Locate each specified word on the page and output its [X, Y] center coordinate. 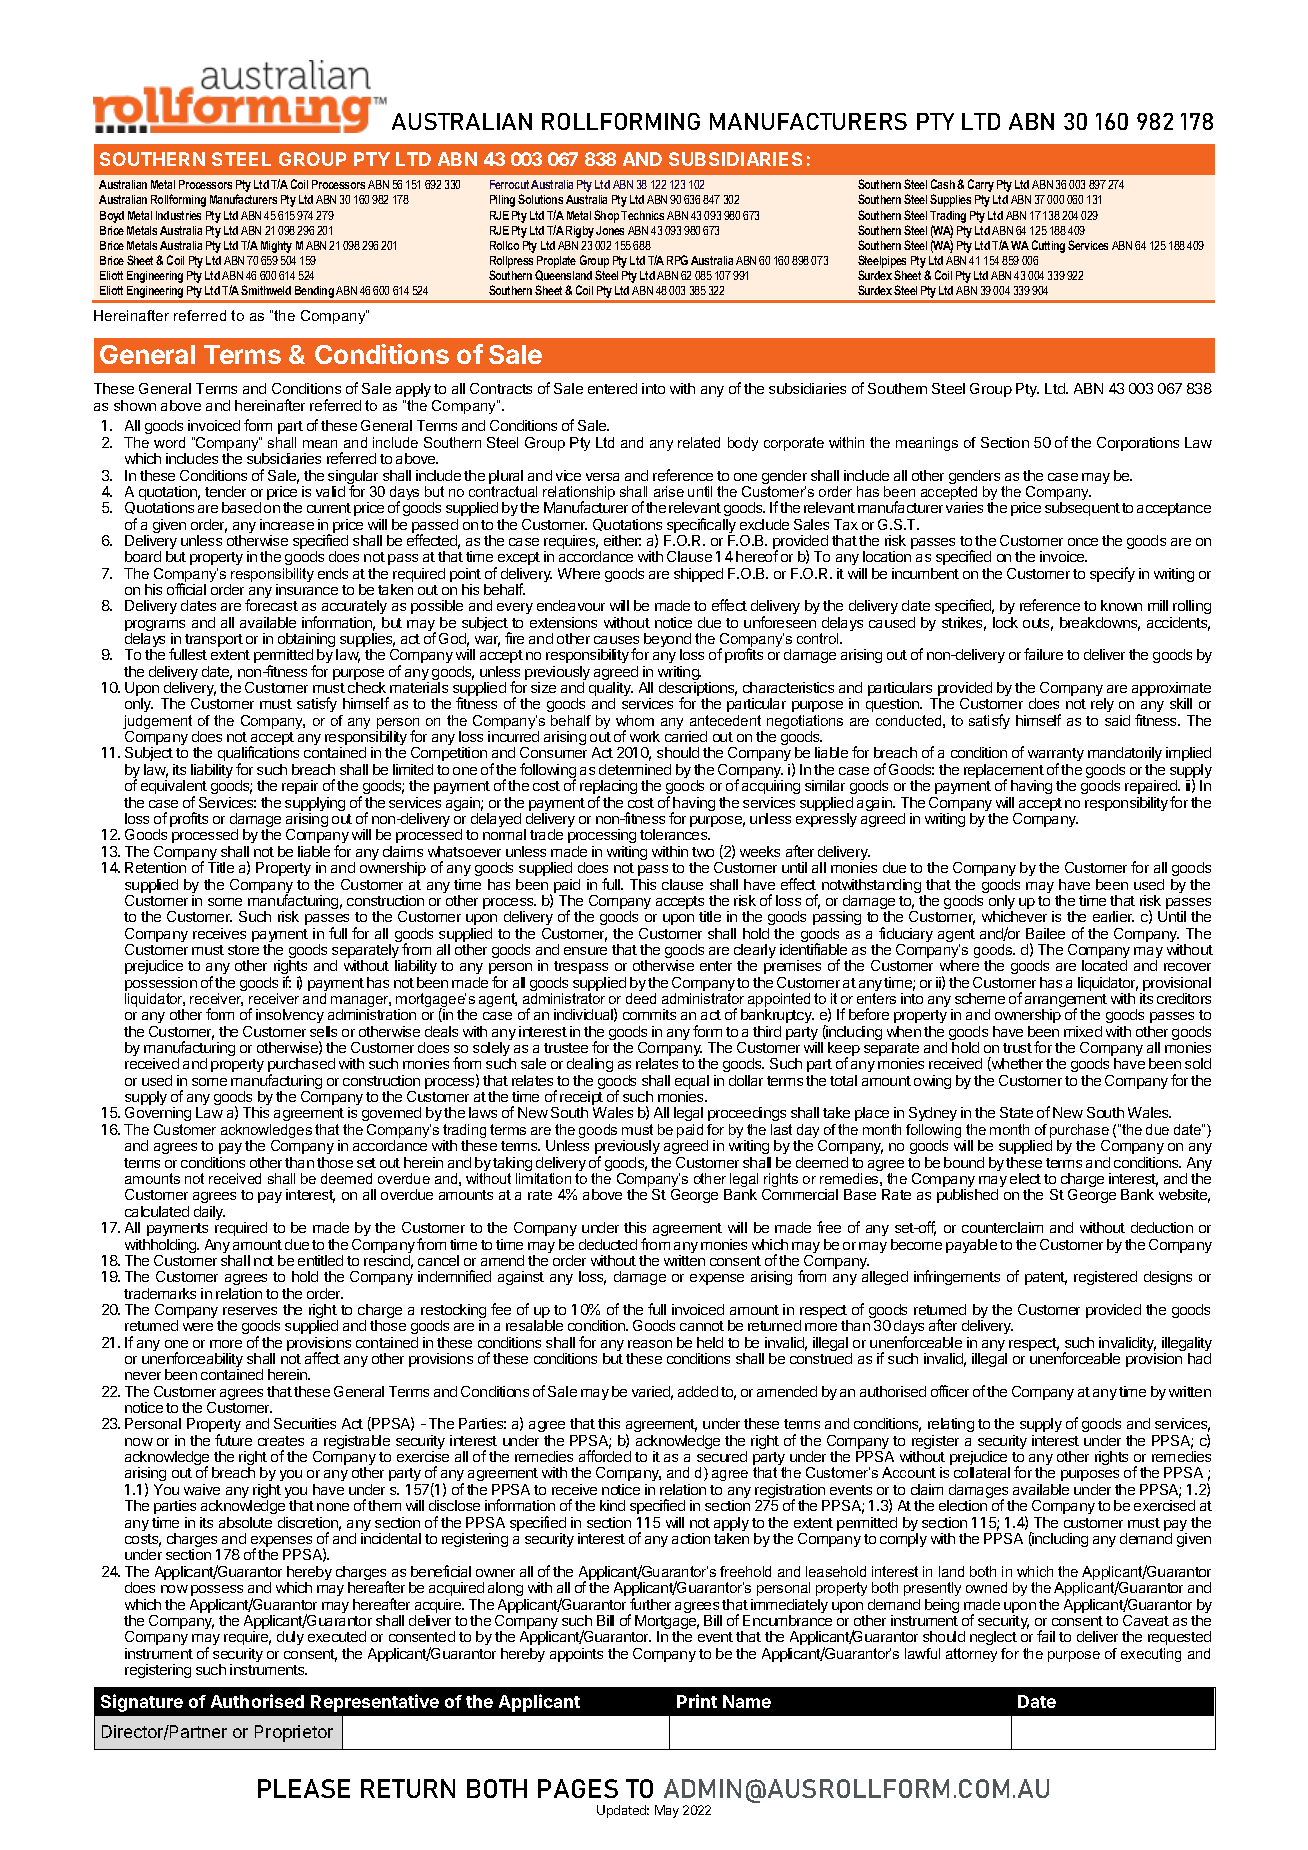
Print [697, 1701]
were [198, 1327]
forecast [271, 605]
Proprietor [294, 1733]
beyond [667, 641]
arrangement [1066, 1002]
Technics [642, 215]
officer [950, 1391]
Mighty [276, 247]
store [243, 950]
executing [1151, 1655]
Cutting [1048, 246]
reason [650, 1344]
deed [641, 998]
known [1121, 605]
